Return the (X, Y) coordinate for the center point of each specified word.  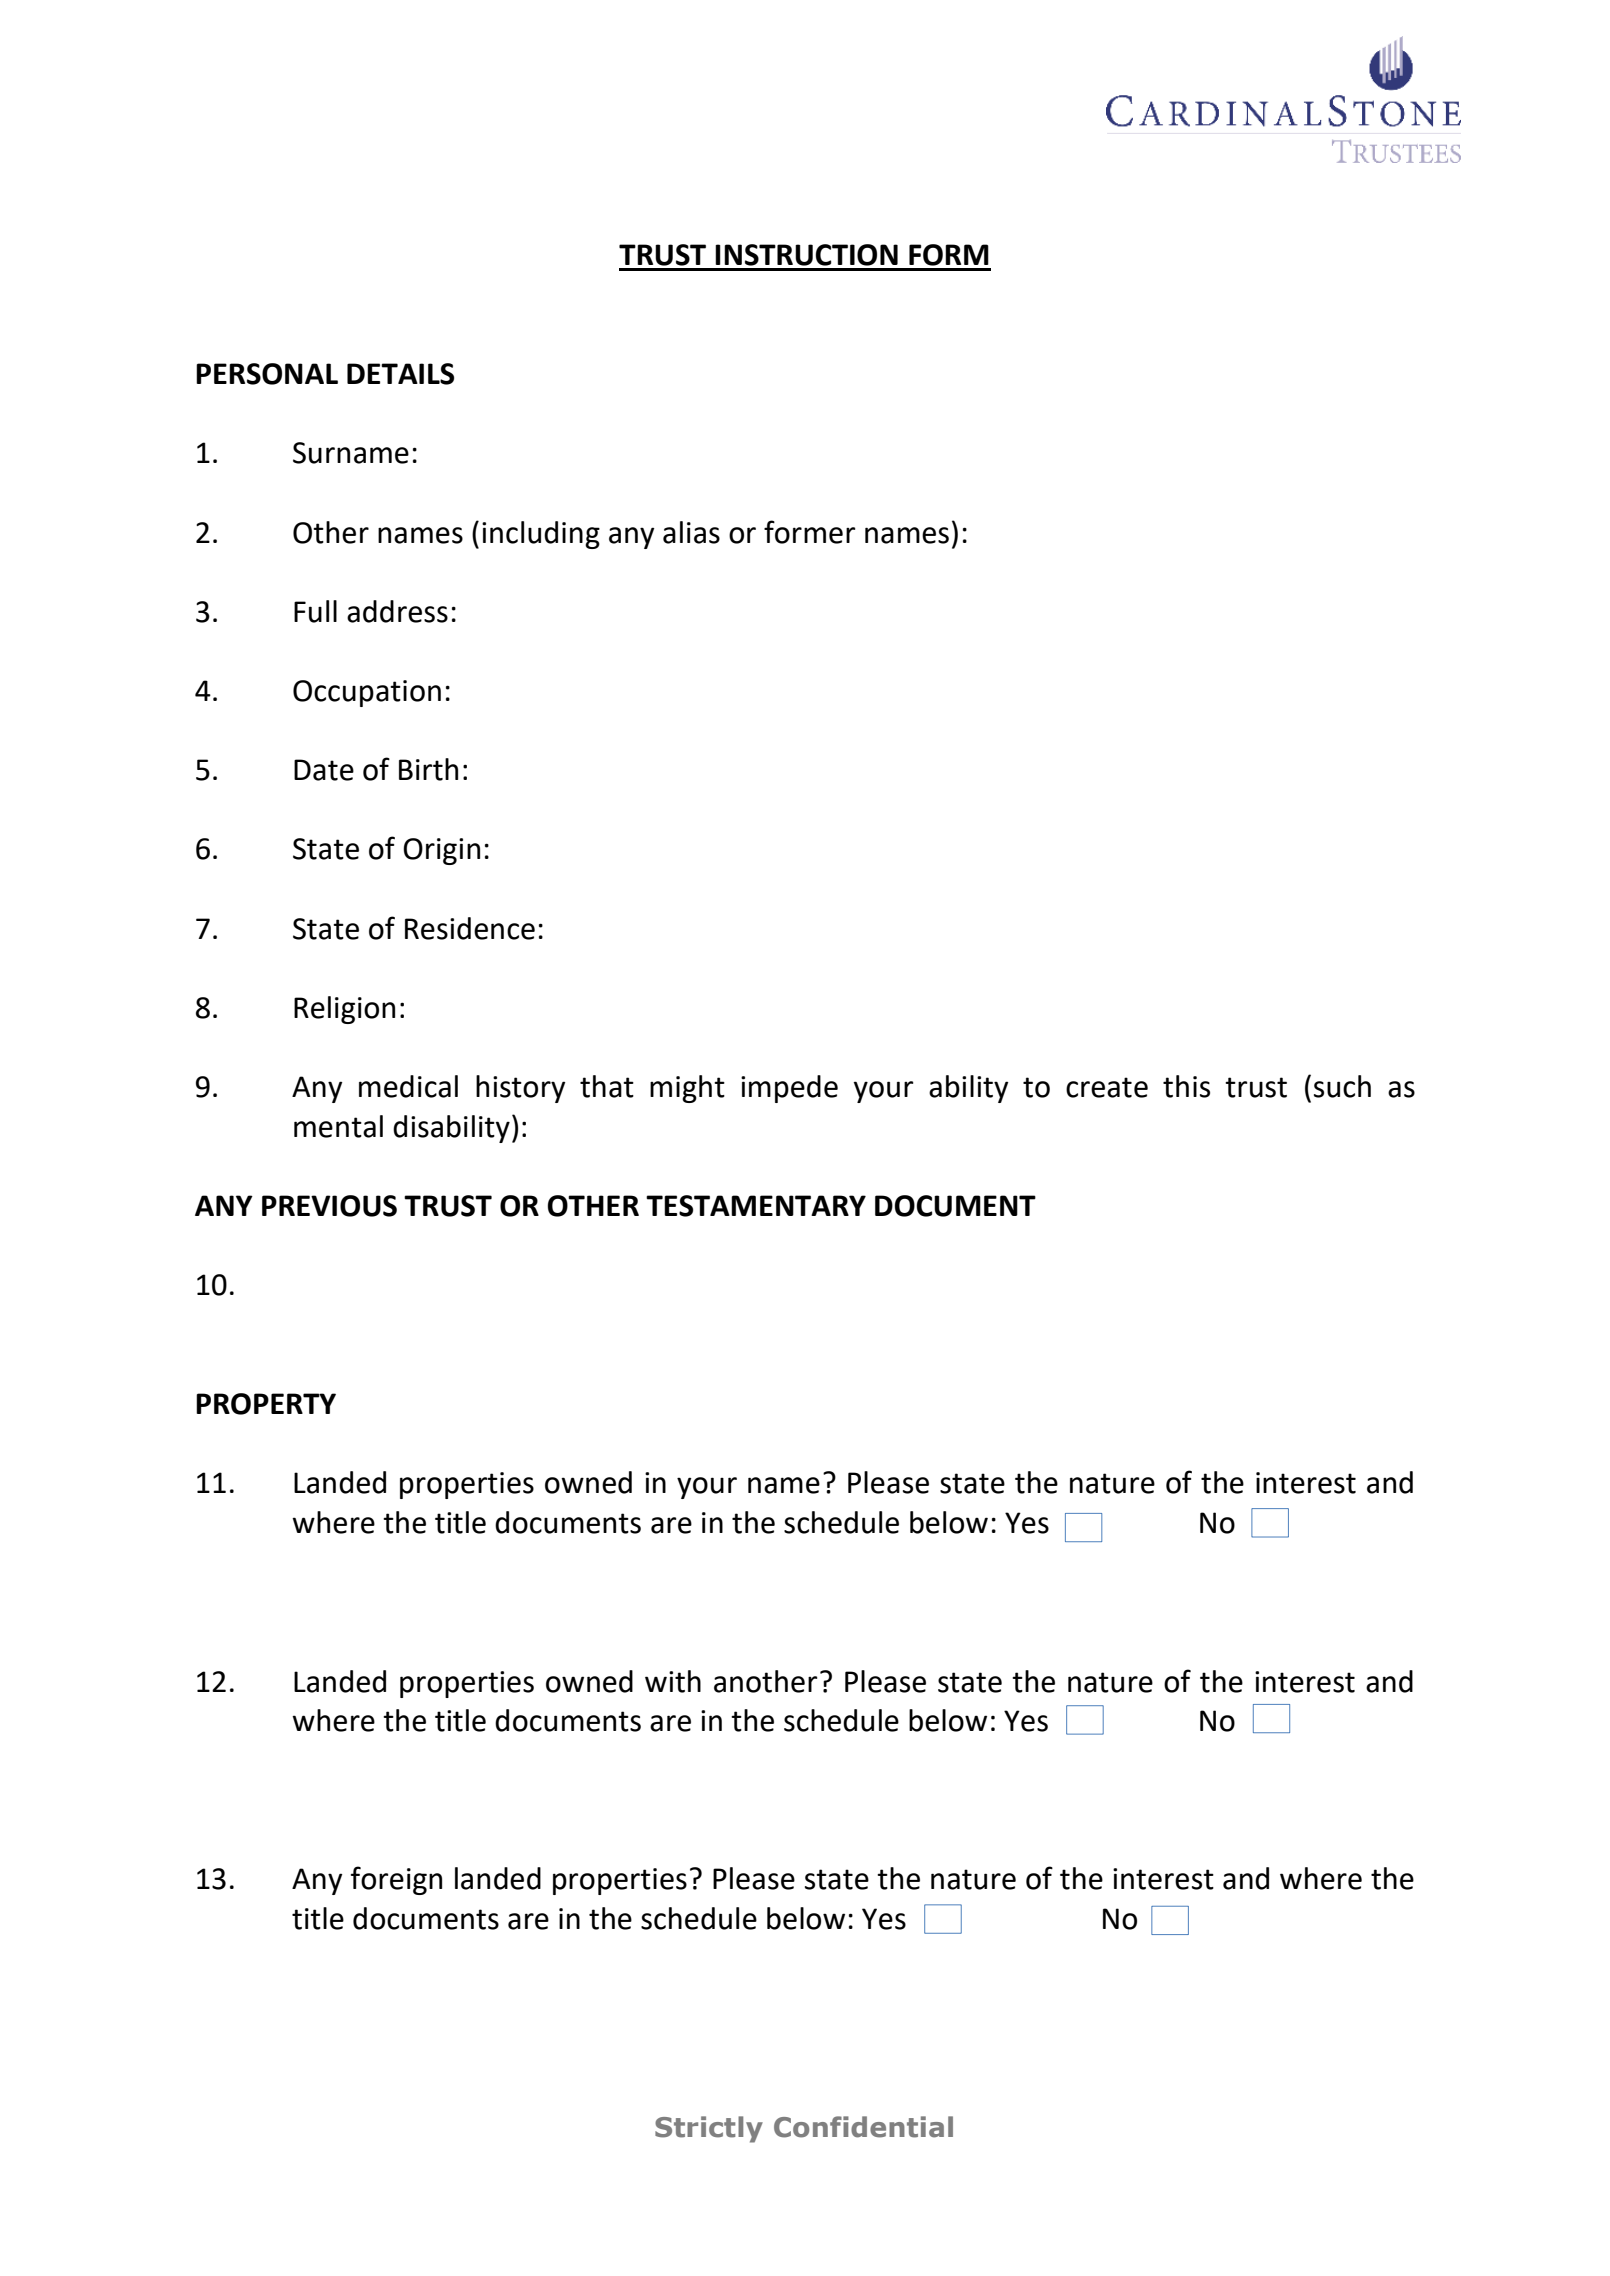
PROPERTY (266, 1404)
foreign (396, 1880)
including (541, 535)
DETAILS (400, 374)
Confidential (863, 2127)
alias (691, 532)
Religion (344, 1010)
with (673, 1681)
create (1107, 1087)
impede (789, 1089)
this (1186, 1086)
